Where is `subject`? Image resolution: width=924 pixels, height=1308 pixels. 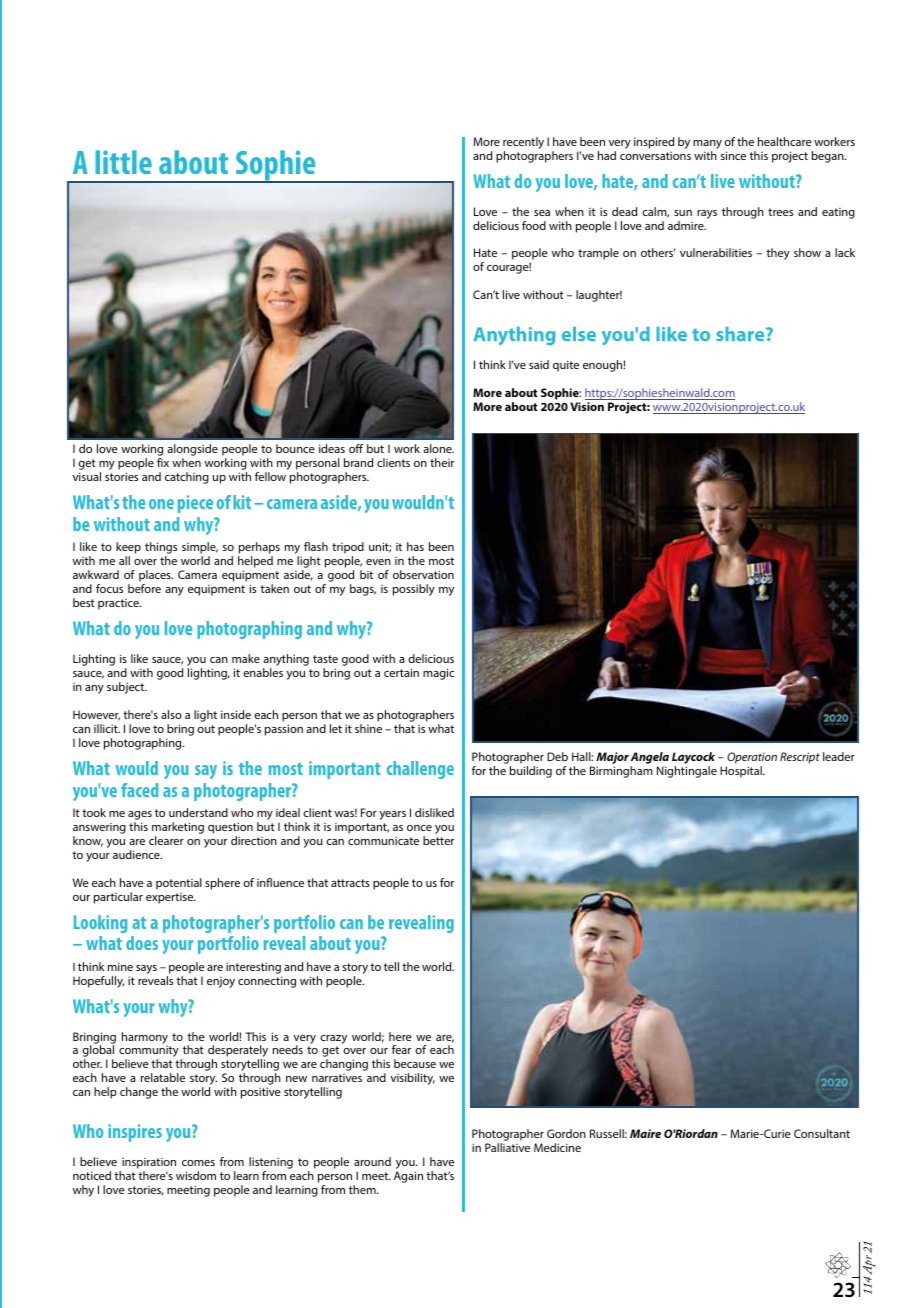
subject is located at coordinates (127, 688).
